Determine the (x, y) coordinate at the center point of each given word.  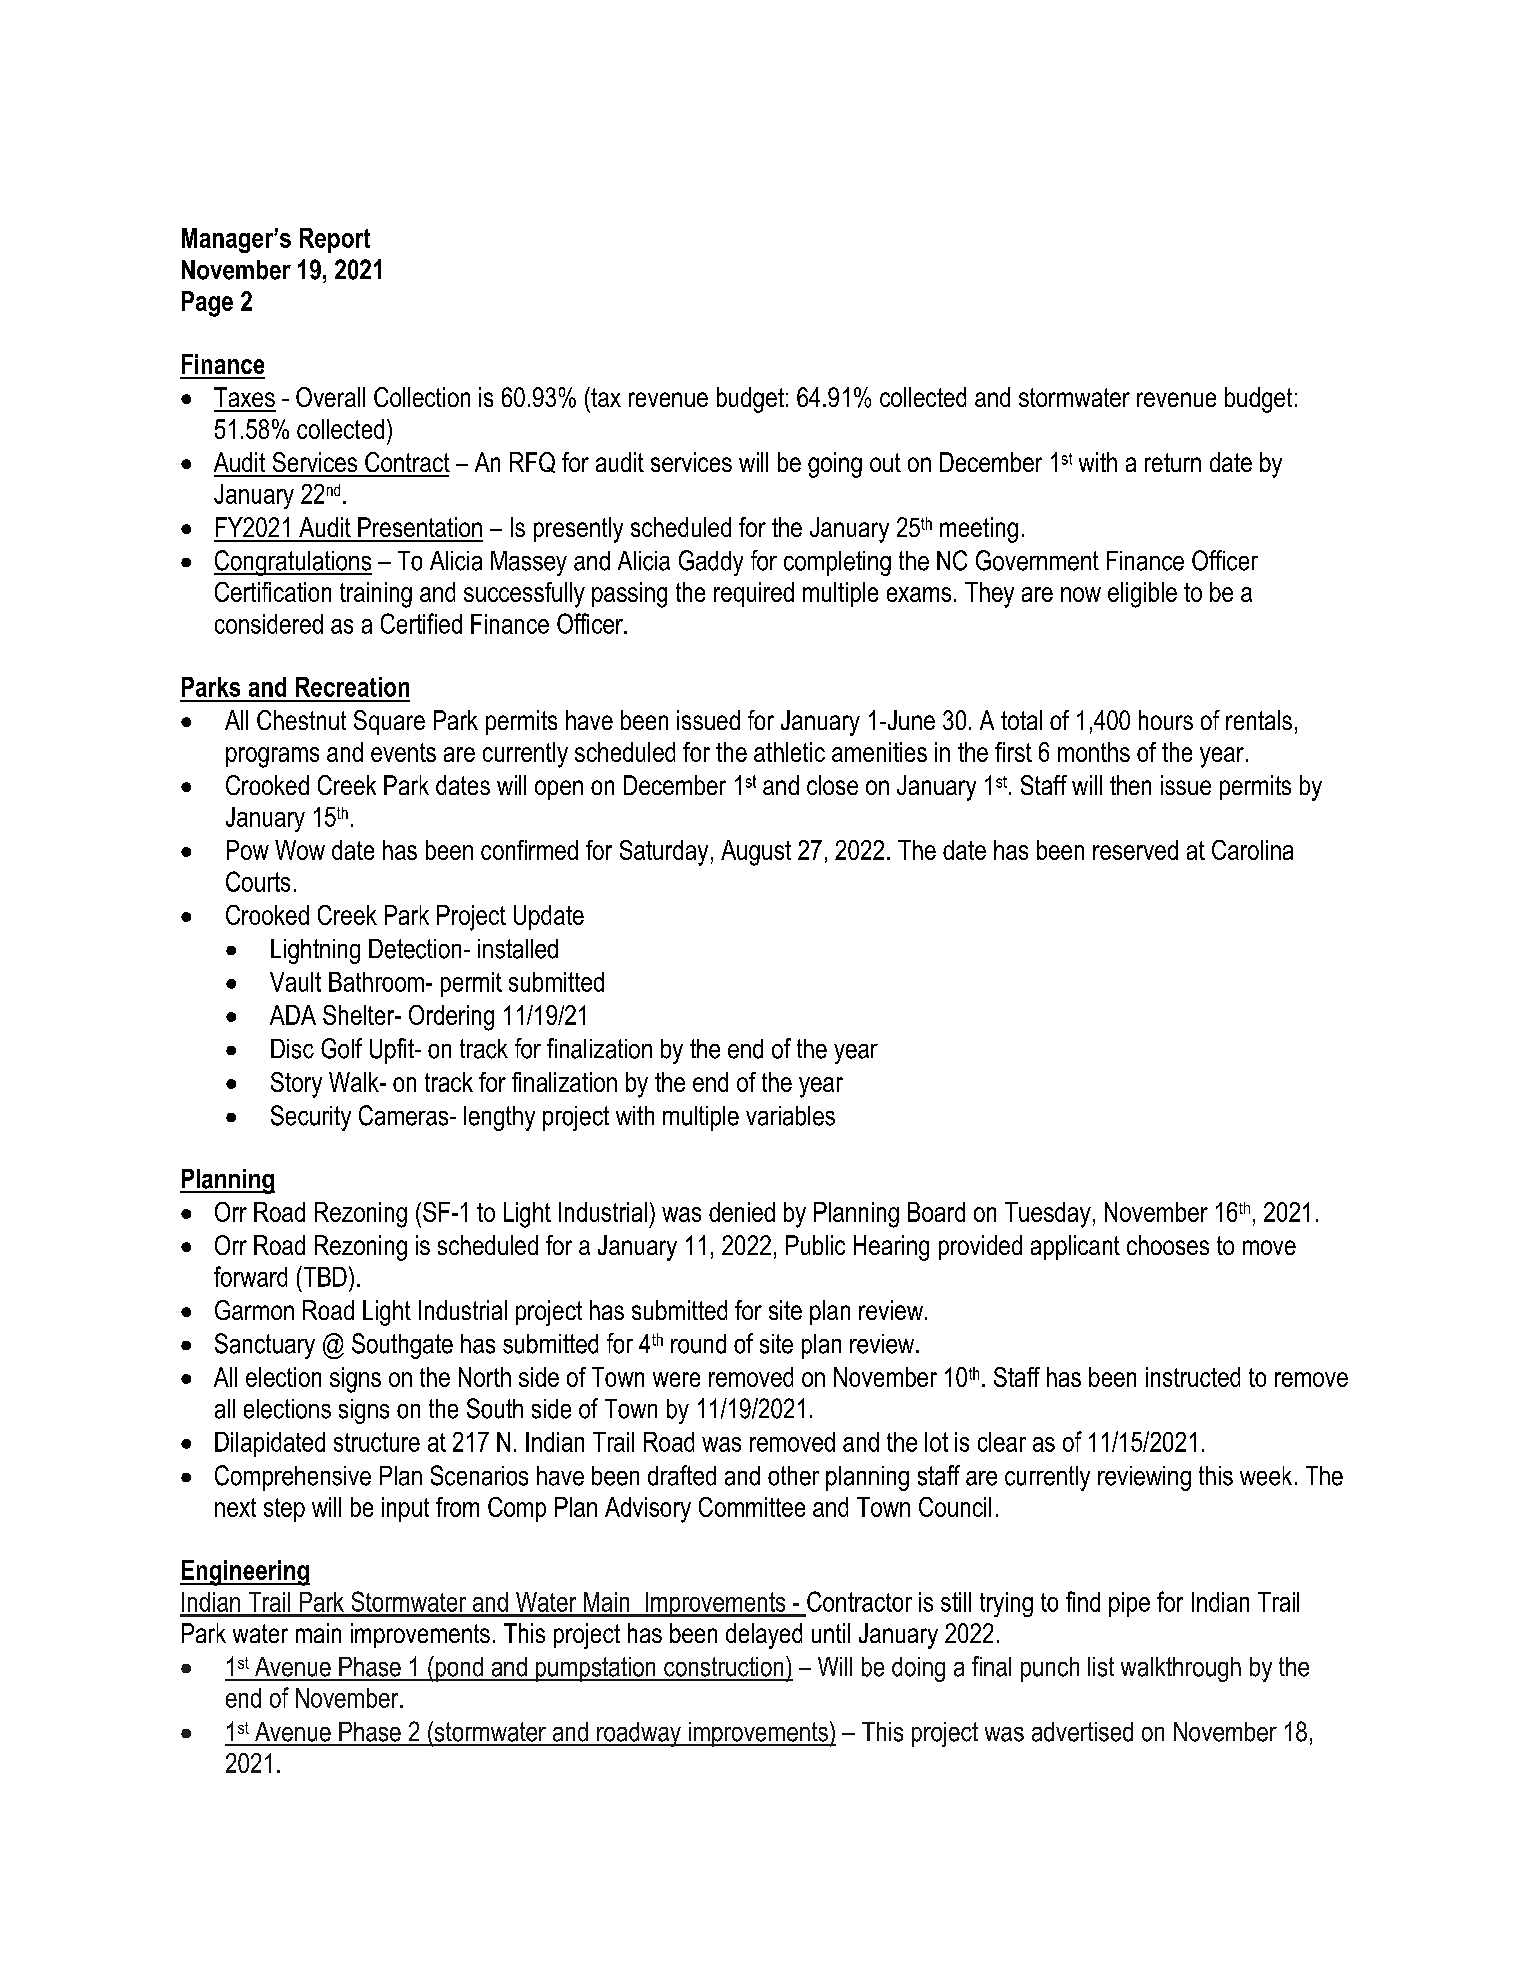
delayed (764, 1636)
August (756, 853)
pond (459, 1669)
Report (335, 240)
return (1173, 462)
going (835, 465)
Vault (295, 982)
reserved (1135, 850)
